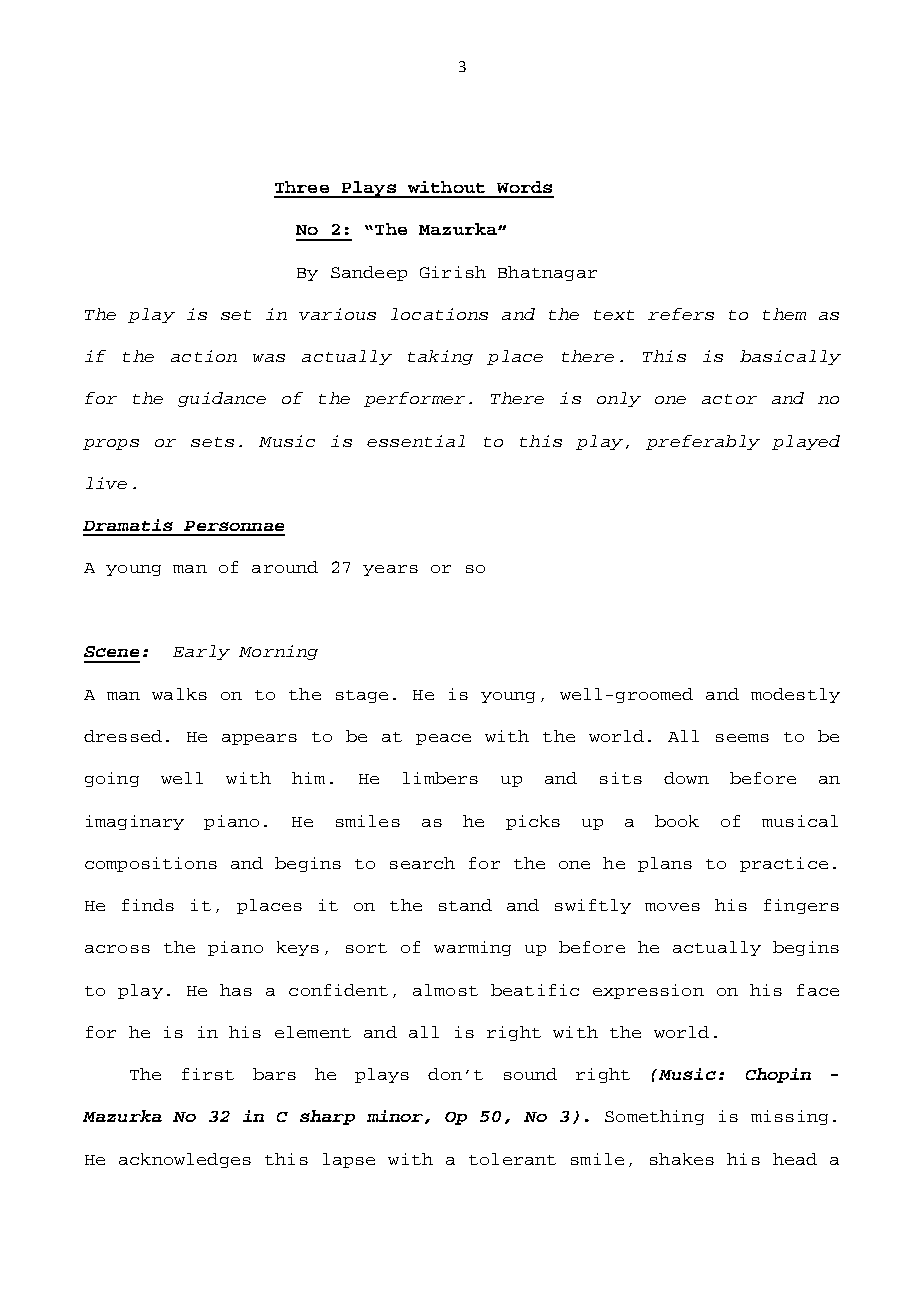 The height and width of the document is (1308, 924). I want to click on tolerant, so click(512, 1159).
